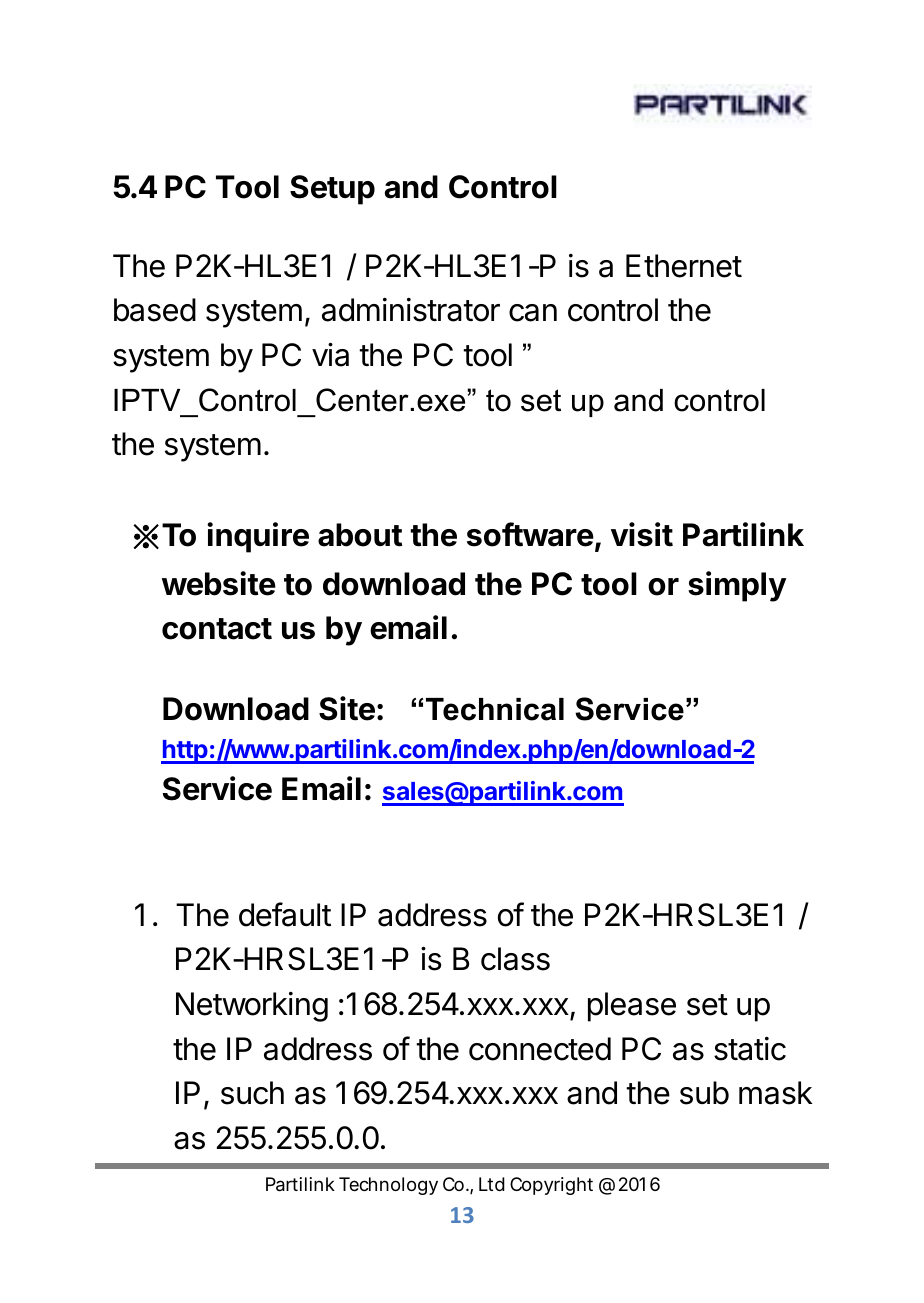 This image has width=924, height=1303. I want to click on contact, so click(217, 629).
